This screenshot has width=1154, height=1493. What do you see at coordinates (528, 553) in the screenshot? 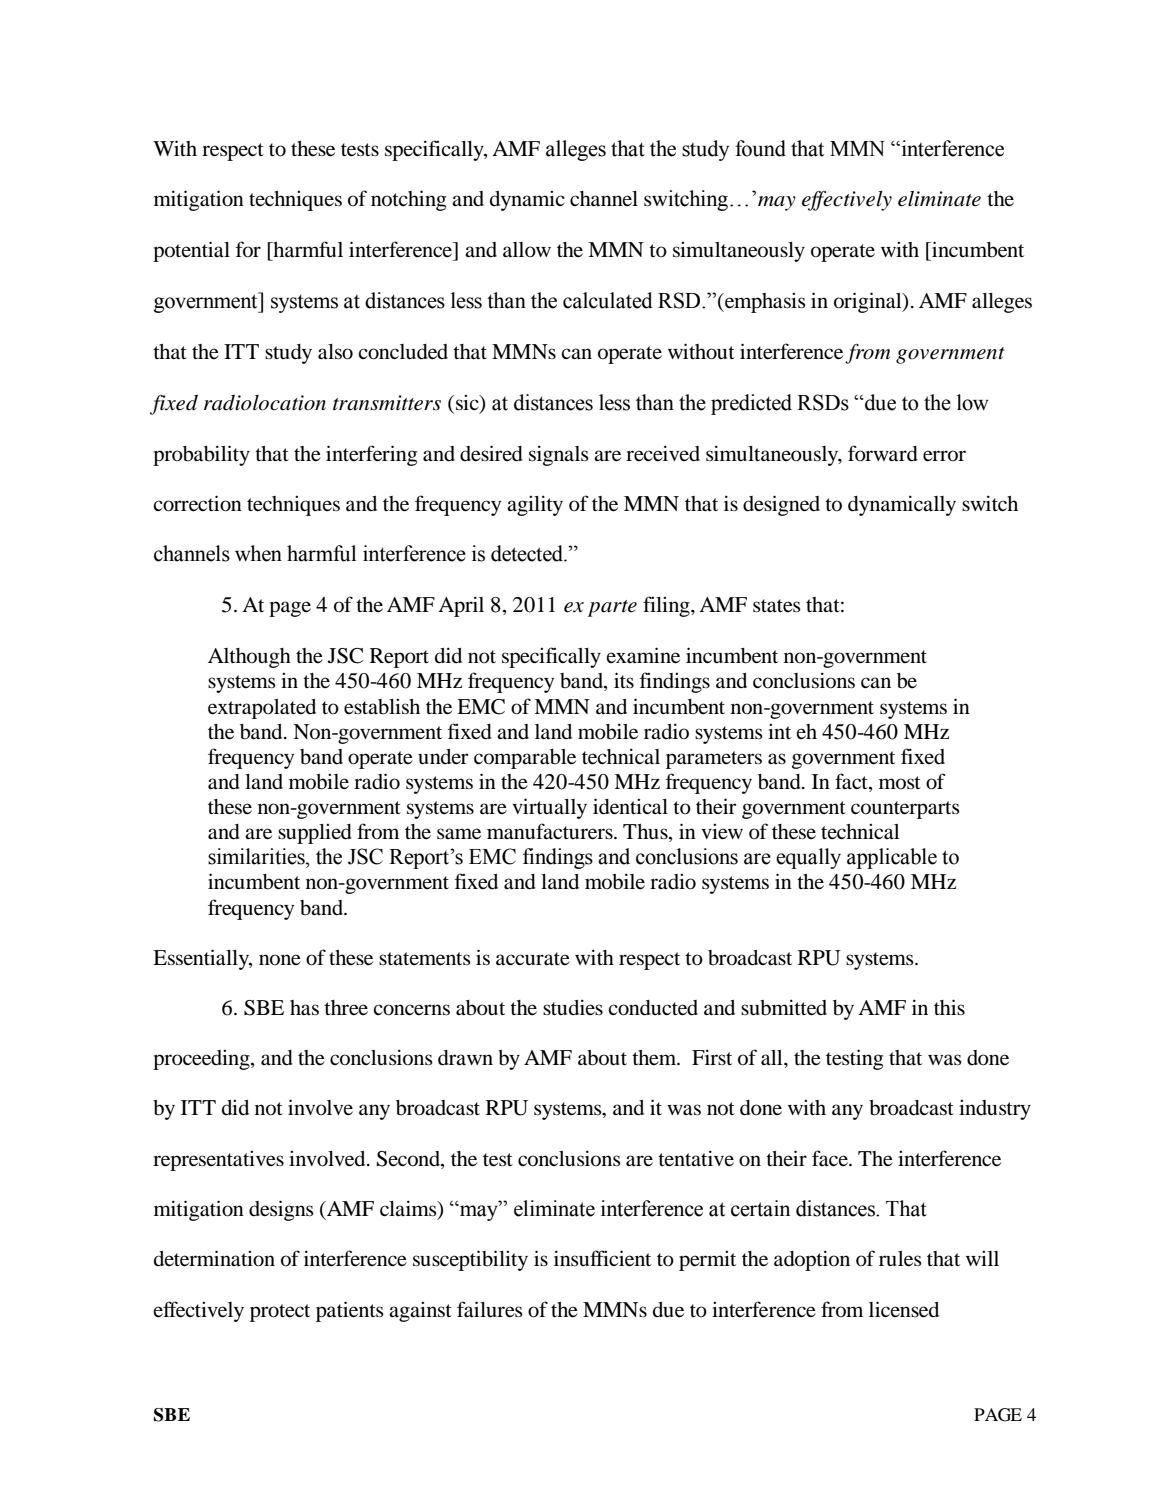
I see `detected` at bounding box center [528, 553].
